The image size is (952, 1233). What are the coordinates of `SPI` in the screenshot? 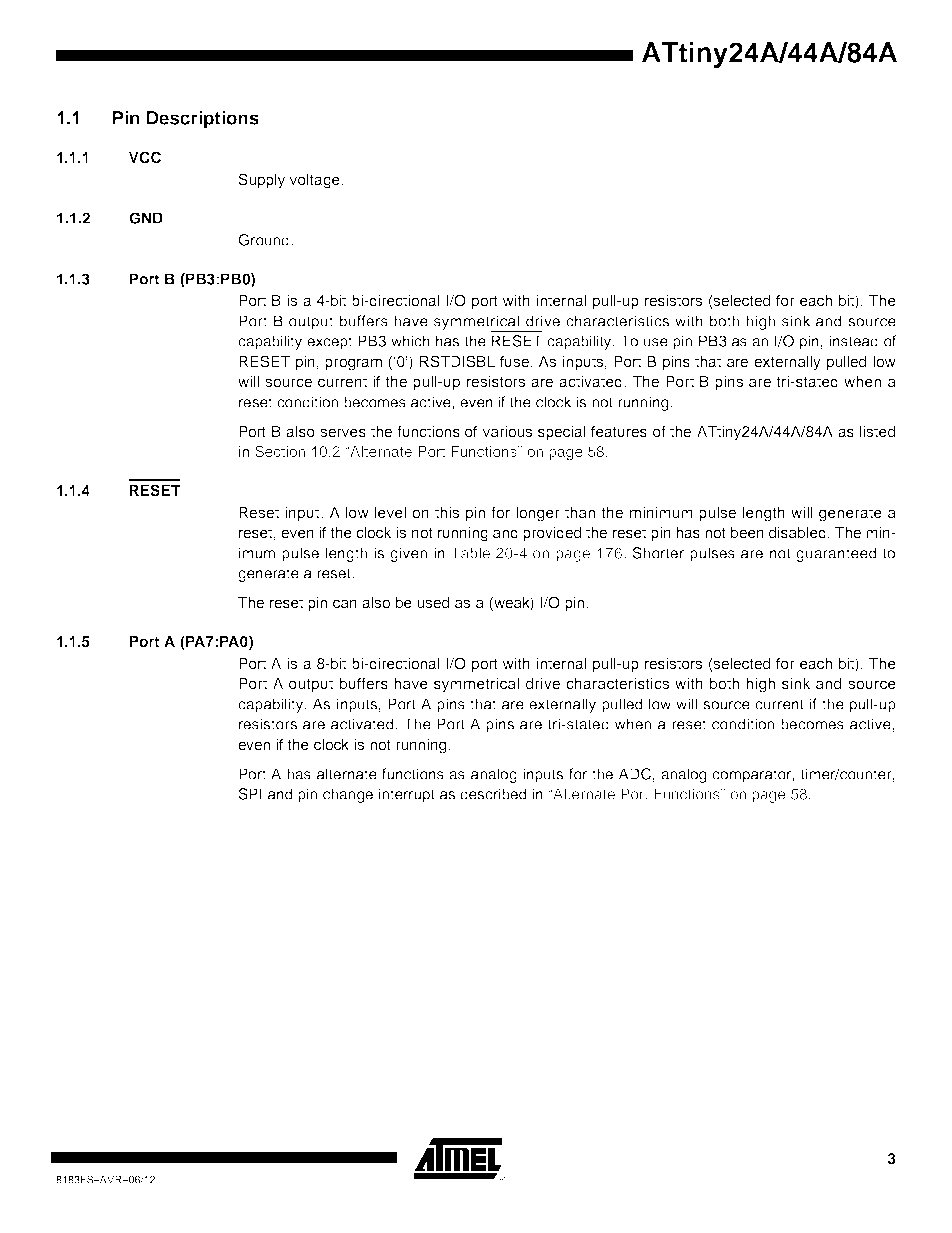 It's located at (250, 794).
